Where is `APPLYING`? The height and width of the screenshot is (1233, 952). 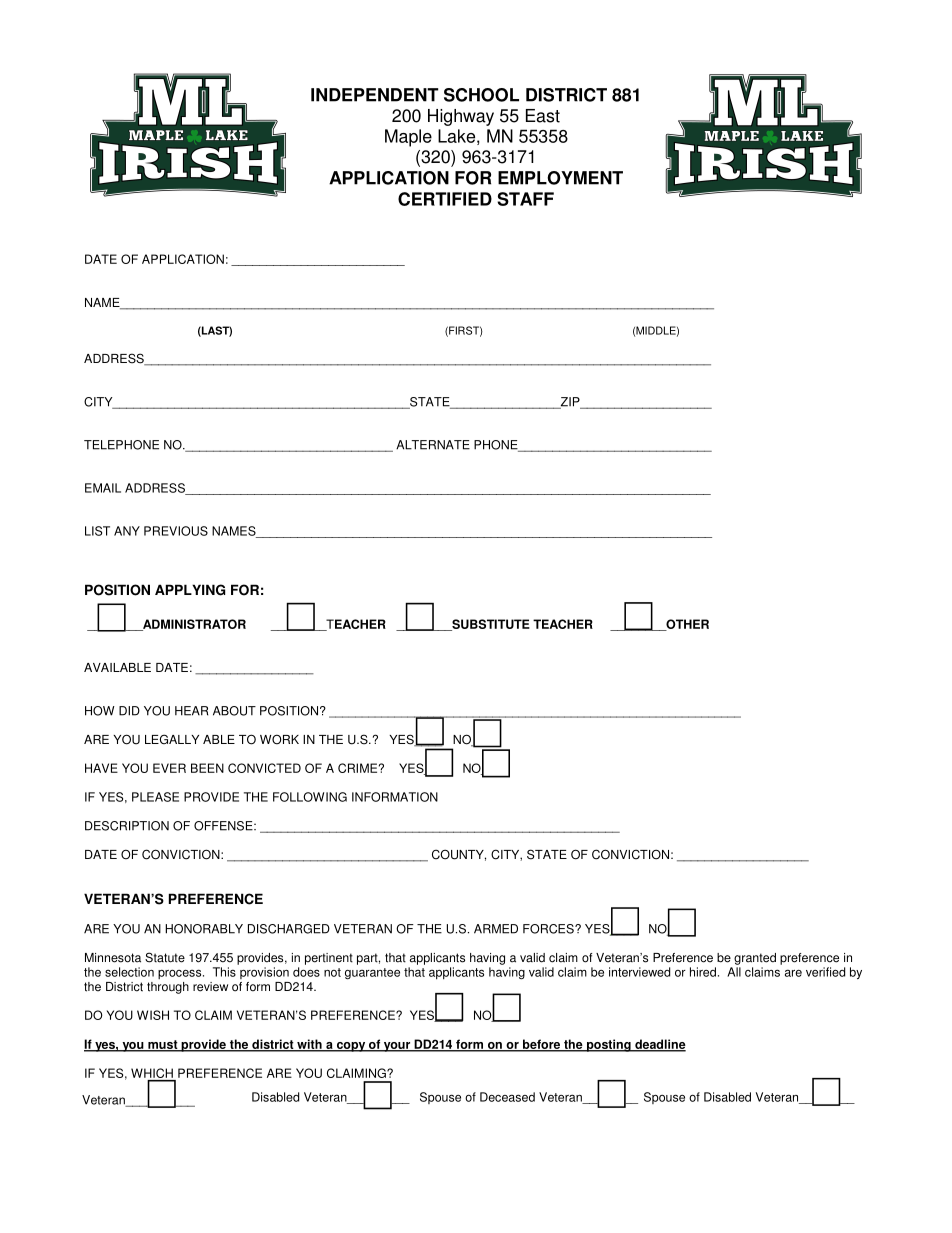
APPLYING is located at coordinates (190, 590).
